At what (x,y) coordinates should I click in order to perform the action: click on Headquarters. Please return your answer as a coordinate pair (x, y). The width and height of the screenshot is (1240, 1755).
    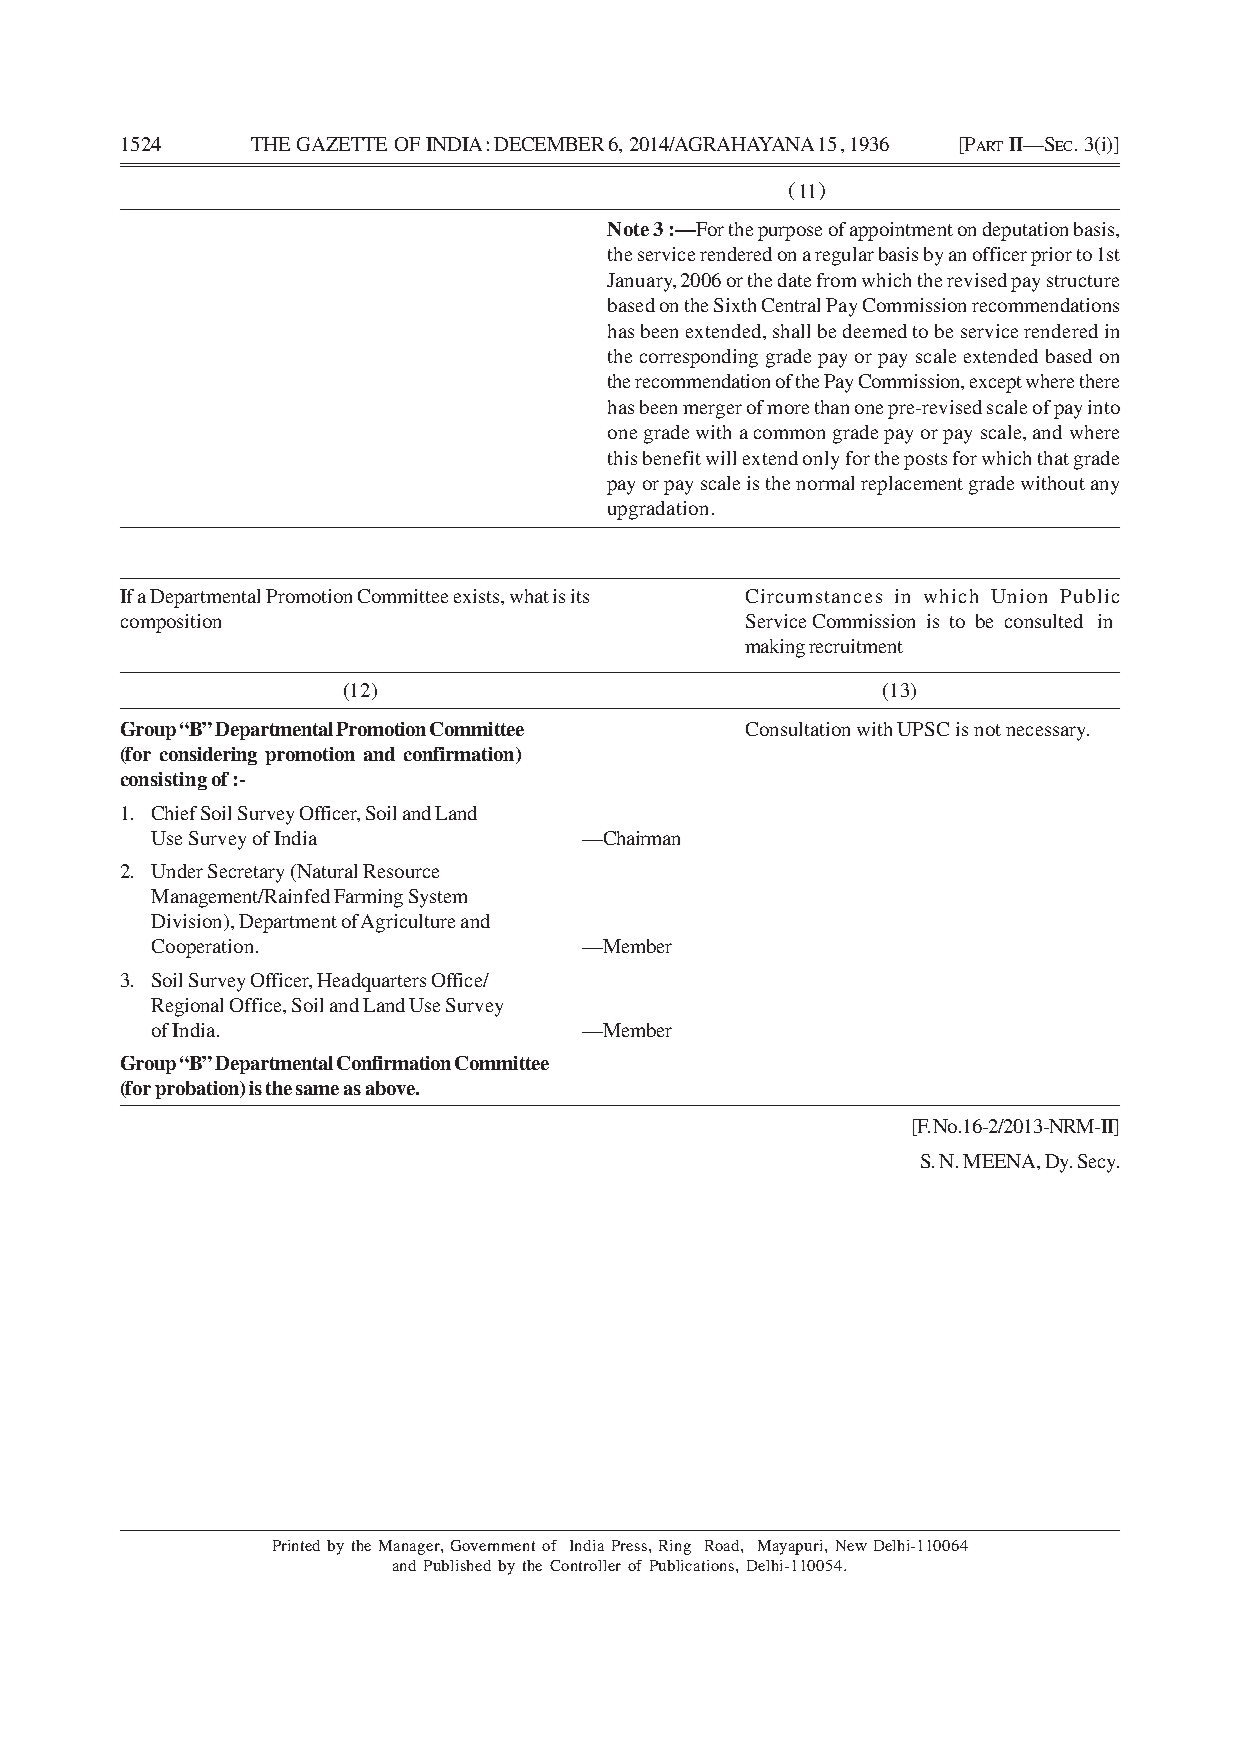
    Looking at the image, I should click on (371, 982).
